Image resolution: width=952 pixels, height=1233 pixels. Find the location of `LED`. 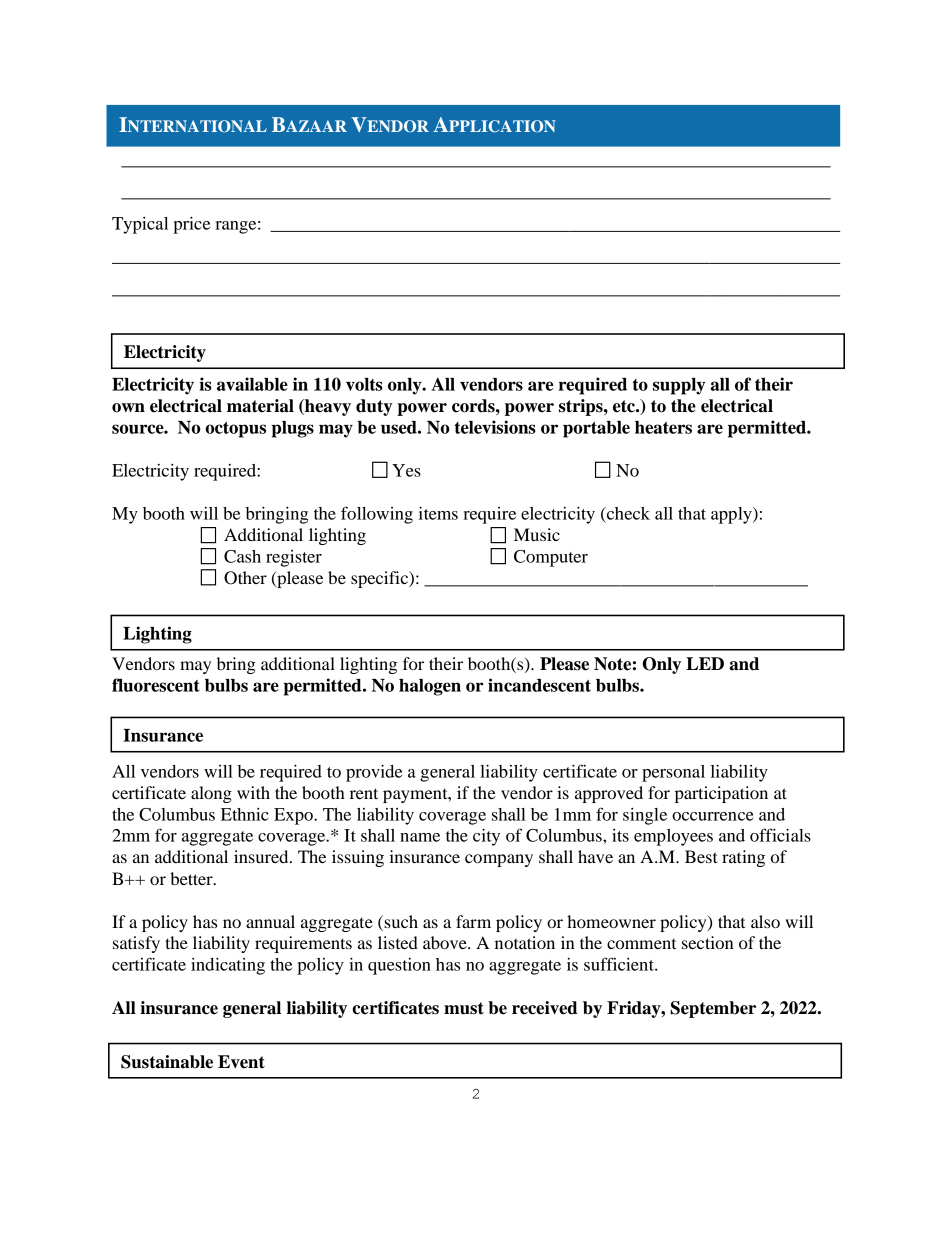

LED is located at coordinates (705, 663).
